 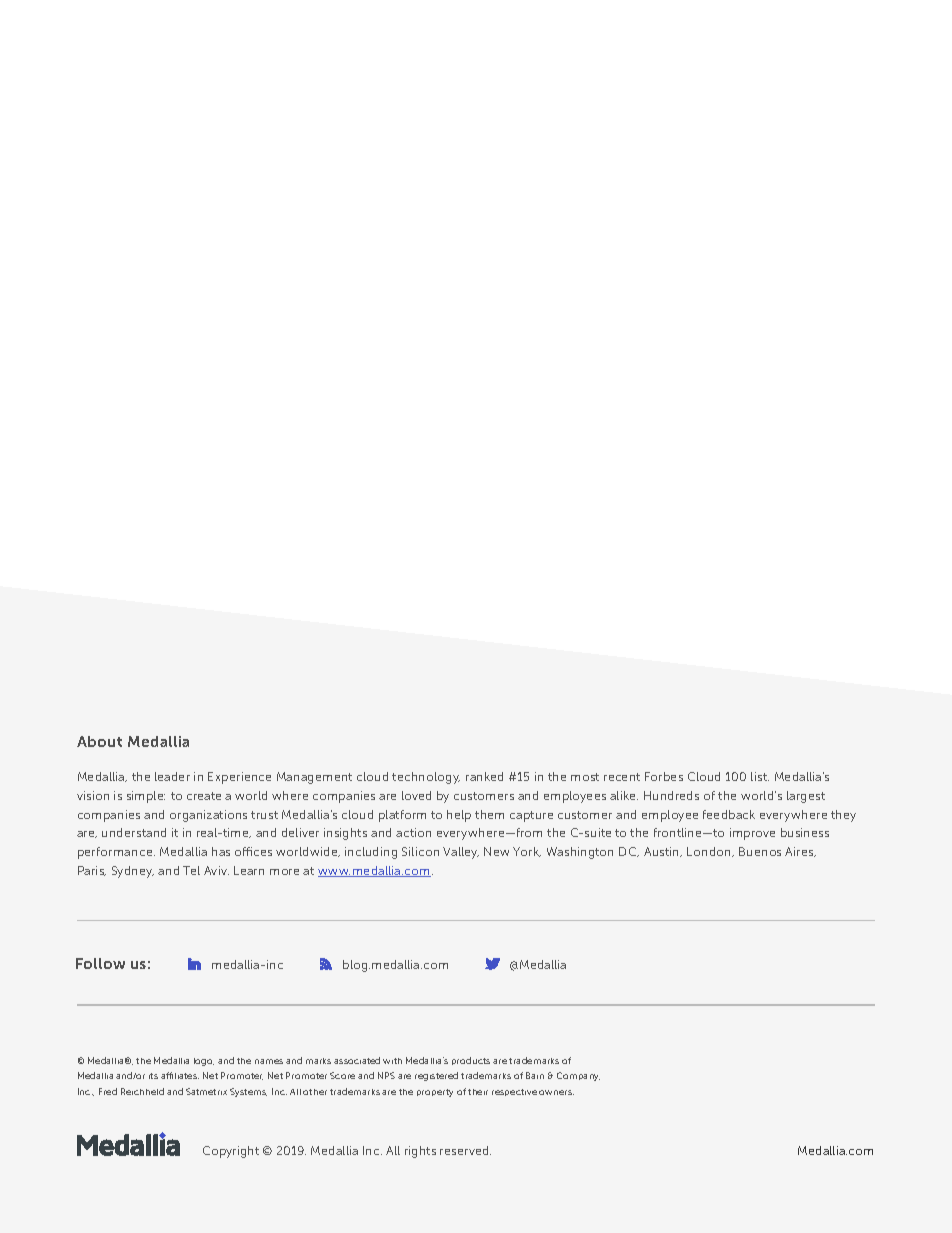 I want to click on leader, so click(x=172, y=776).
